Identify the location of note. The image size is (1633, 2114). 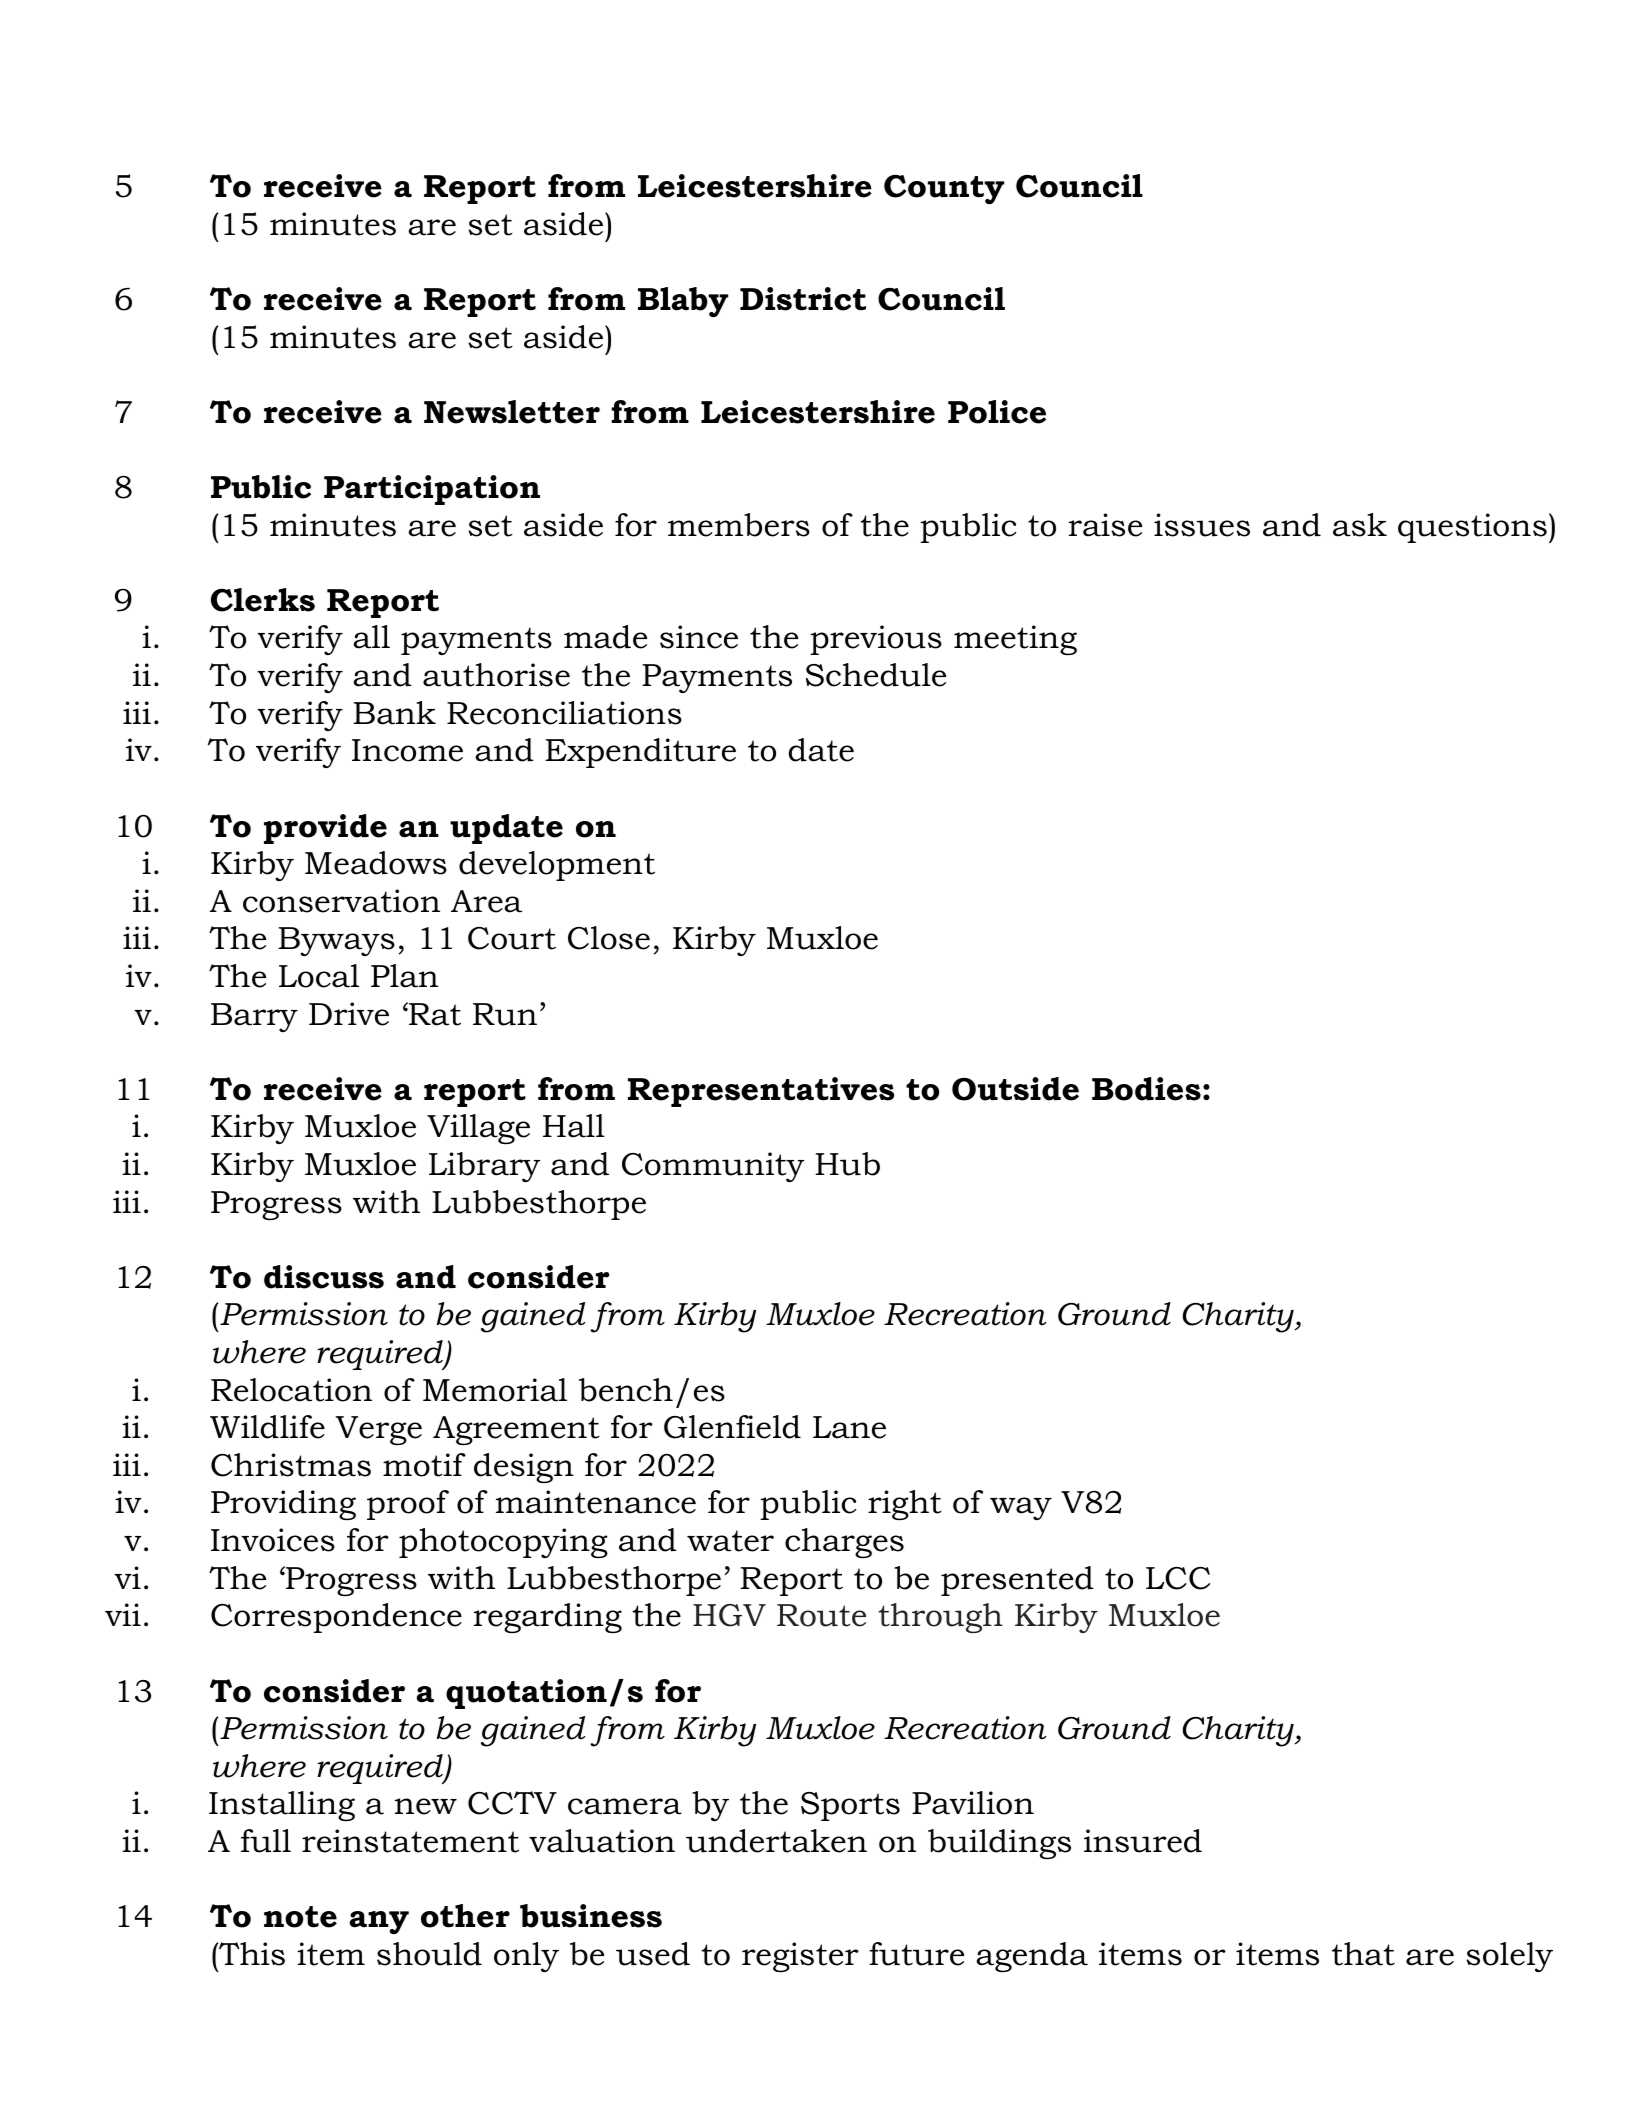
(300, 1917).
